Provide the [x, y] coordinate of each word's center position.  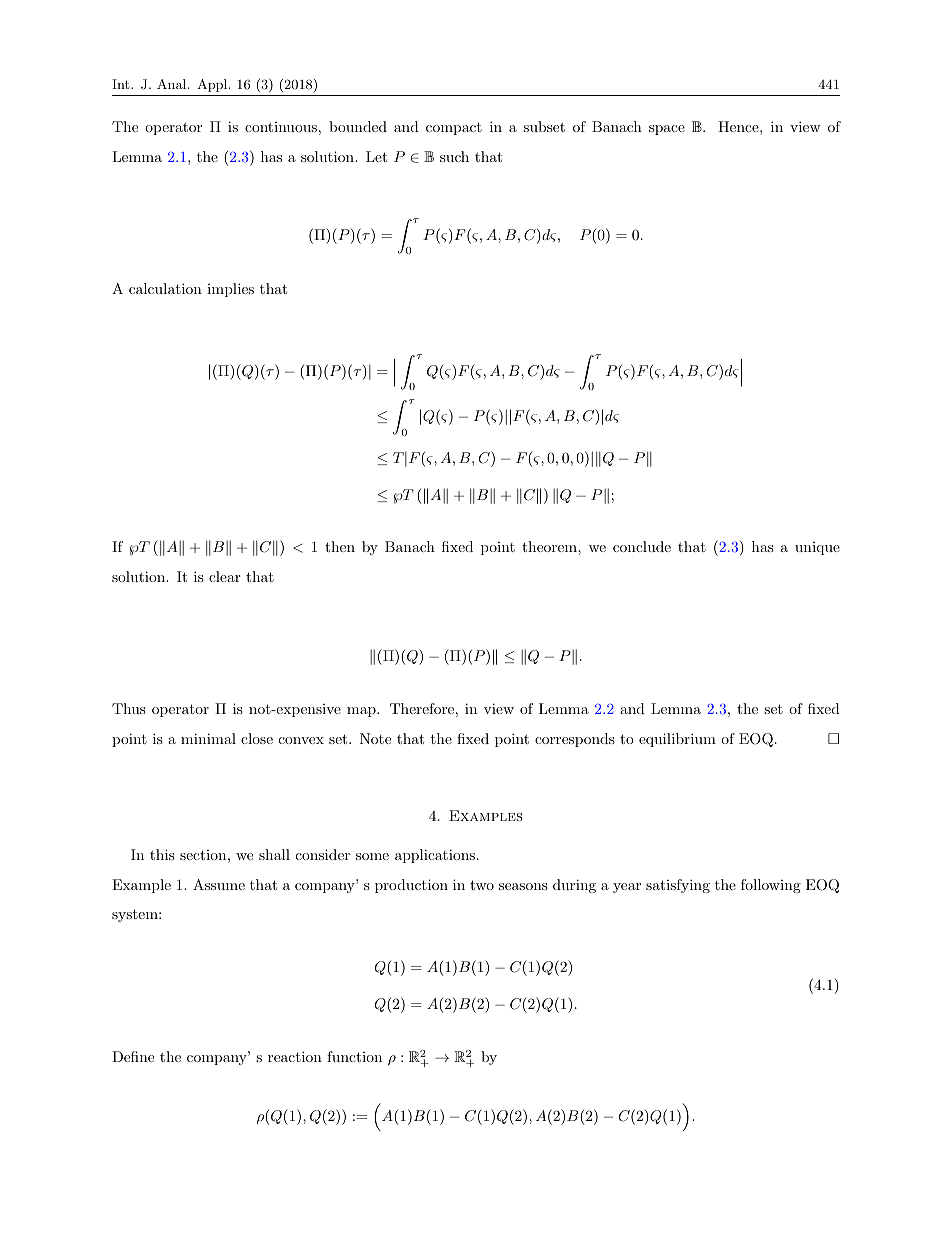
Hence [739, 126]
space [667, 130]
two [482, 885]
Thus [129, 708]
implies [230, 290]
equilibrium [677, 740]
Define [133, 1056]
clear [224, 576]
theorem [550, 546]
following [771, 886]
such [454, 156]
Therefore [422, 708]
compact [454, 128]
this [162, 854]
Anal [173, 84]
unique [817, 548]
